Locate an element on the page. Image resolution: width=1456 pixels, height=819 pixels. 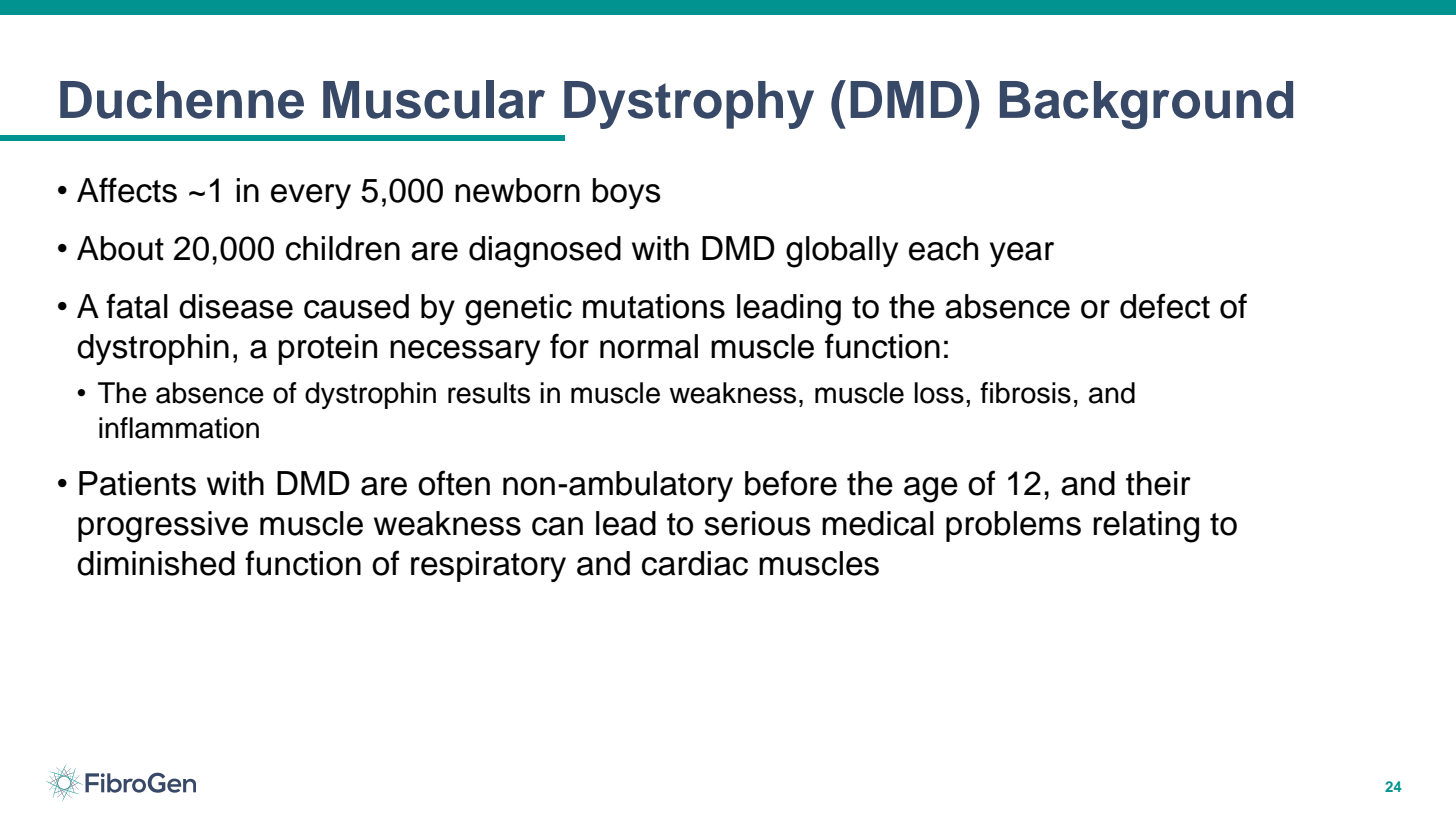
every is located at coordinates (311, 196).
